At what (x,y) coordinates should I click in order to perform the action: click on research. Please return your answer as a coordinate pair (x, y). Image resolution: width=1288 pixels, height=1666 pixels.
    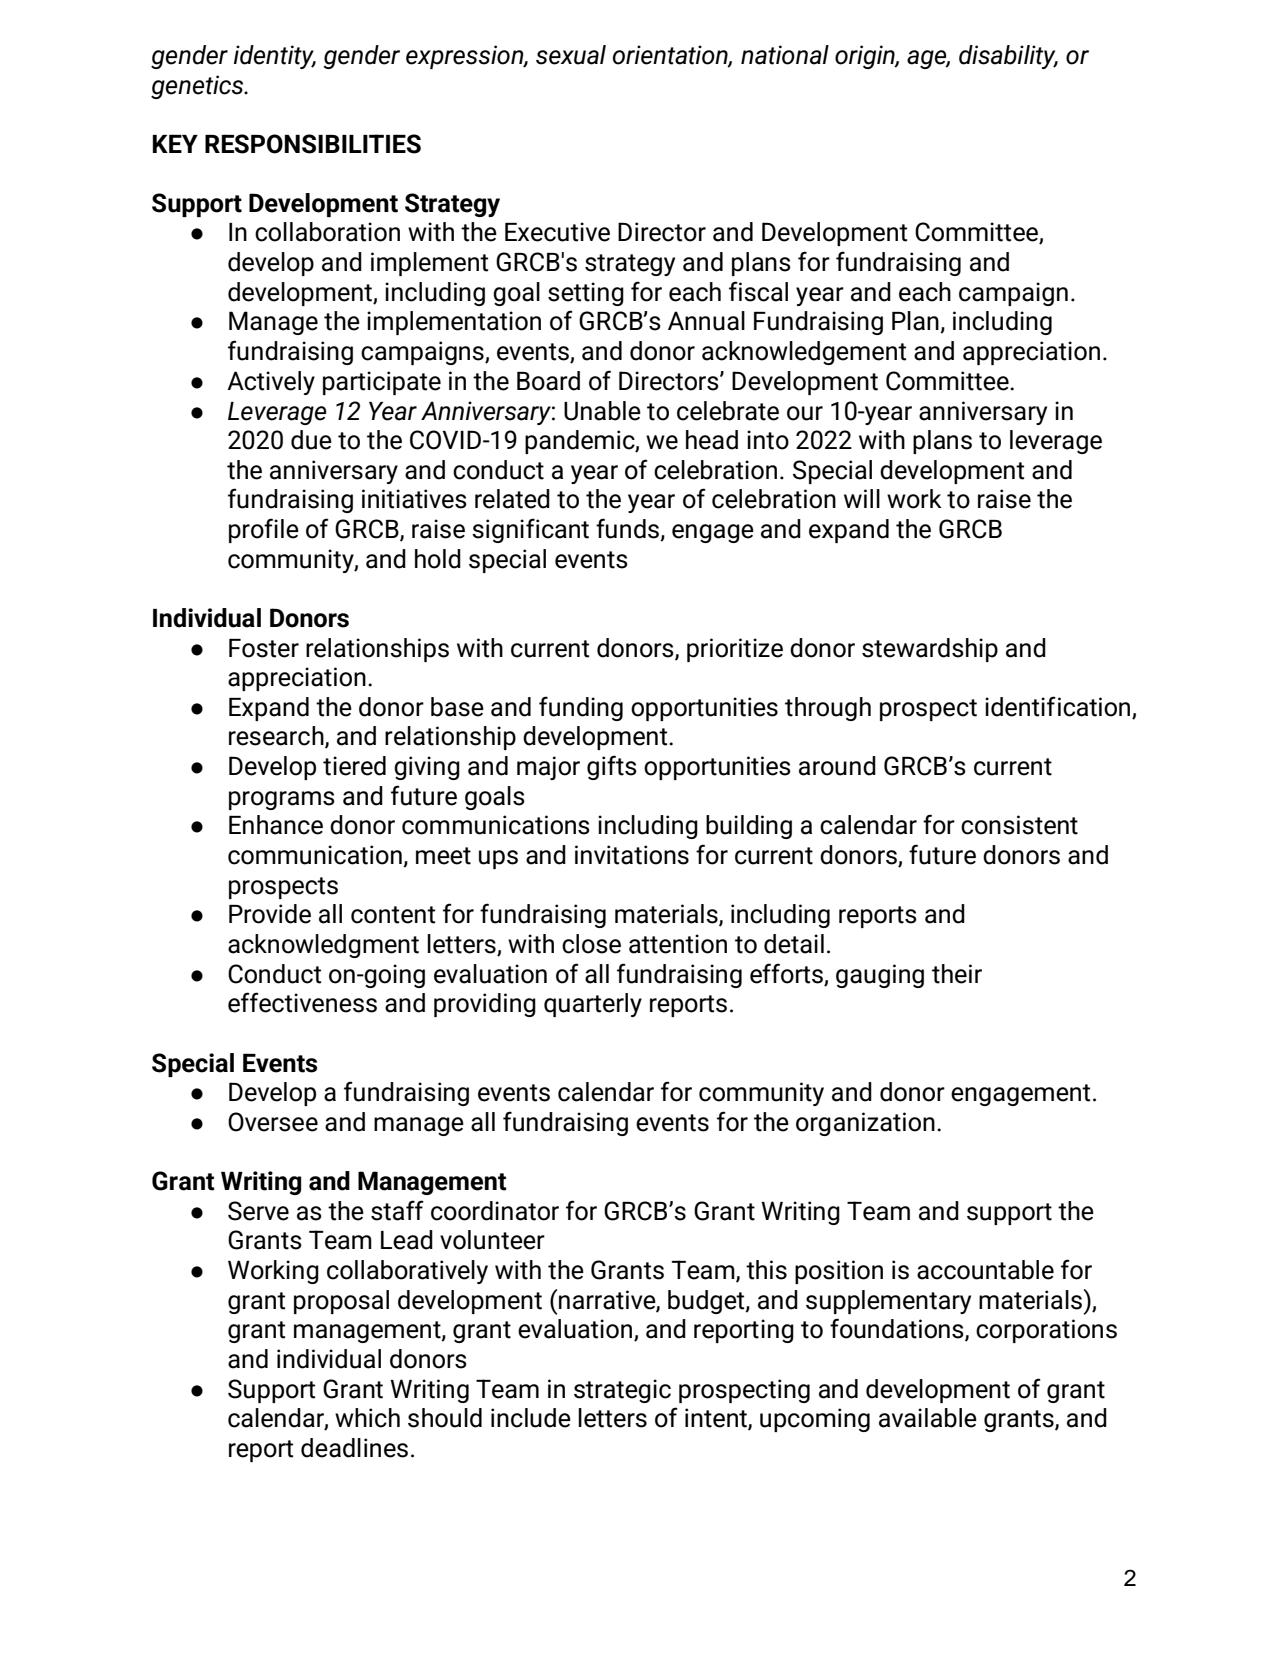
    Looking at the image, I should click on (277, 737).
